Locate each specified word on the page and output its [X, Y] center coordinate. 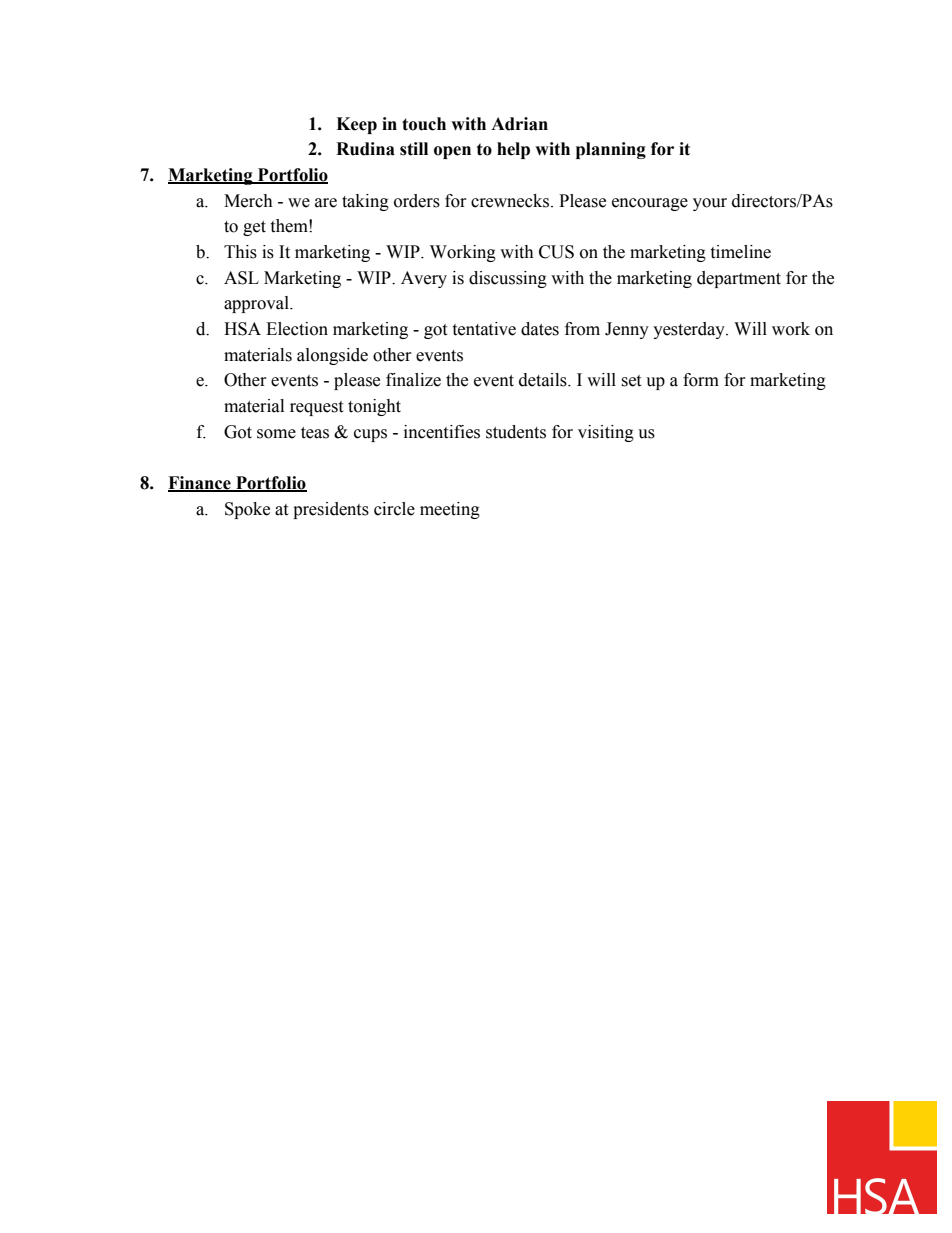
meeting [450, 510]
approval [257, 304]
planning [611, 150]
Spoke [247, 510]
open [452, 152]
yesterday [690, 330]
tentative [484, 329]
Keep [356, 125]
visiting [606, 433]
